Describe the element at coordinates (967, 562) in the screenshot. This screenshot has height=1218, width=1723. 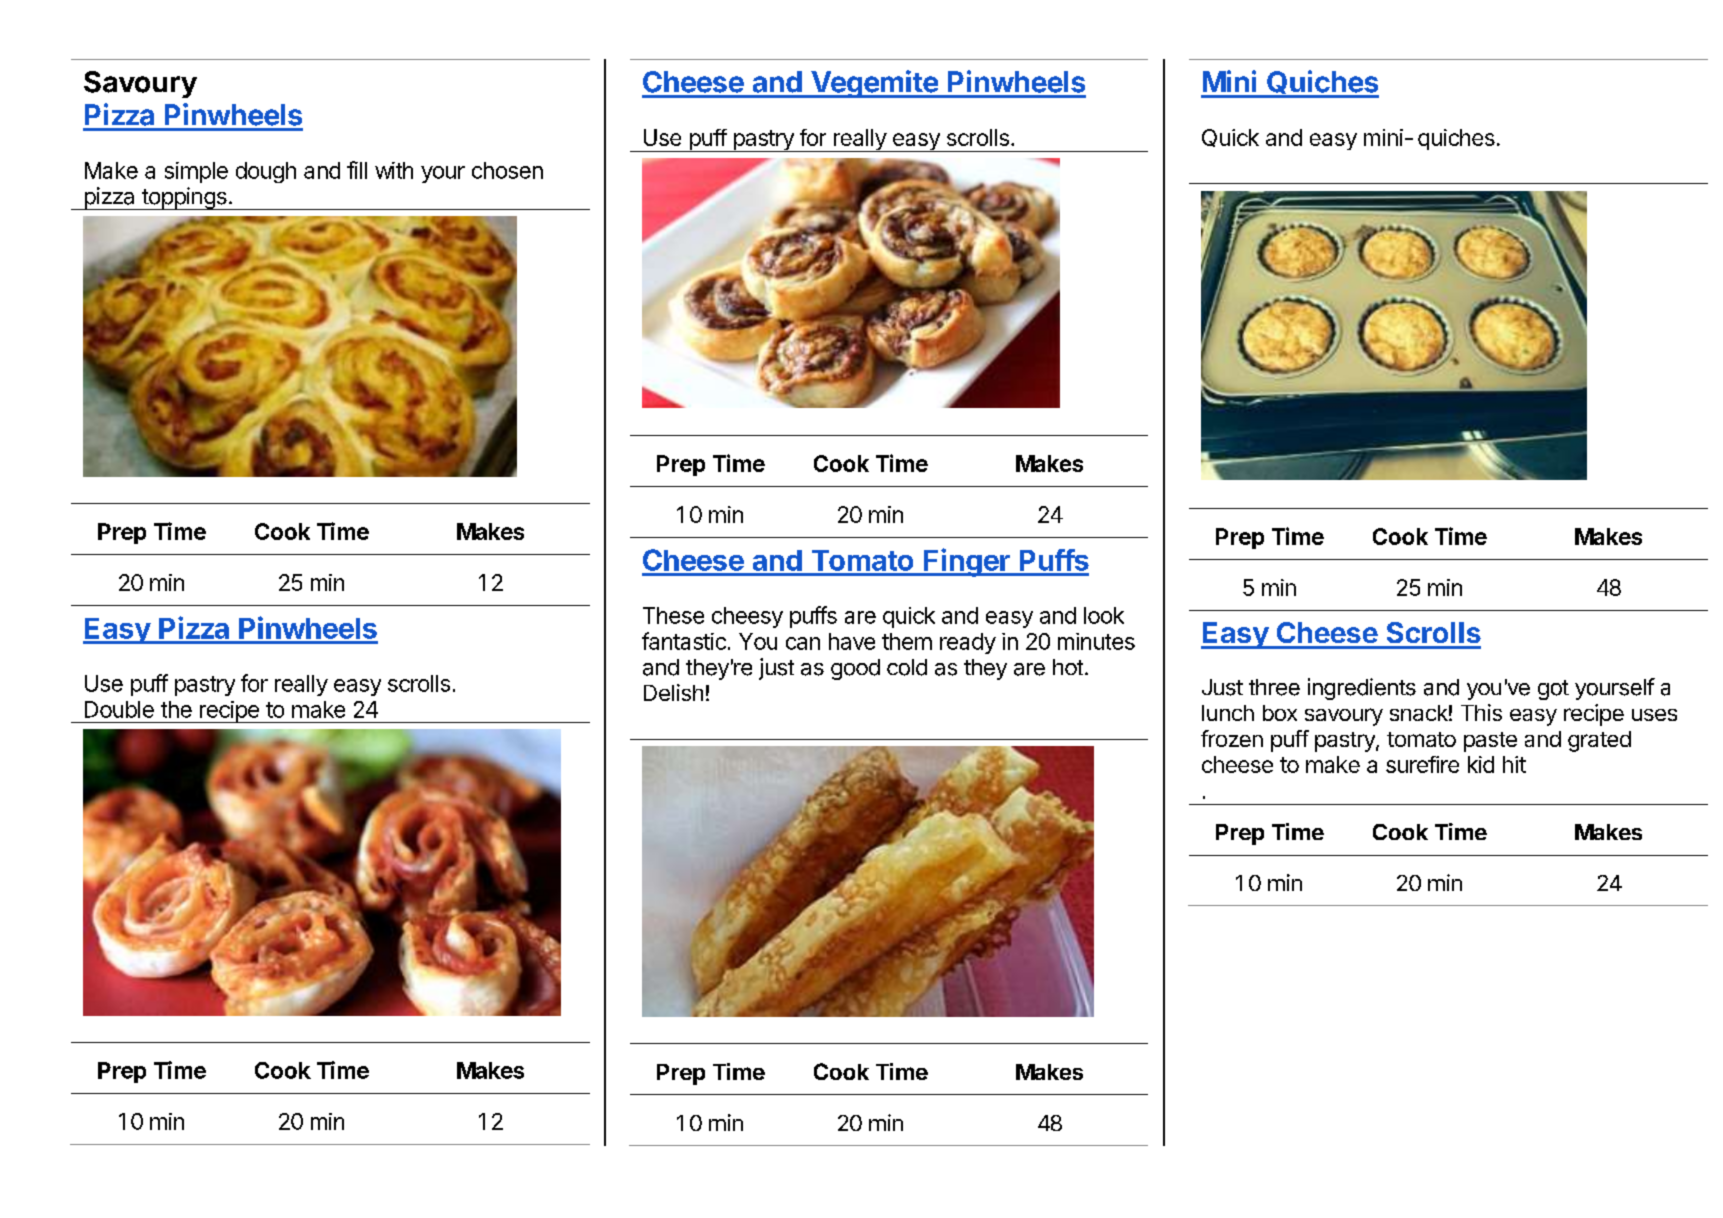
I see `Finger` at that location.
